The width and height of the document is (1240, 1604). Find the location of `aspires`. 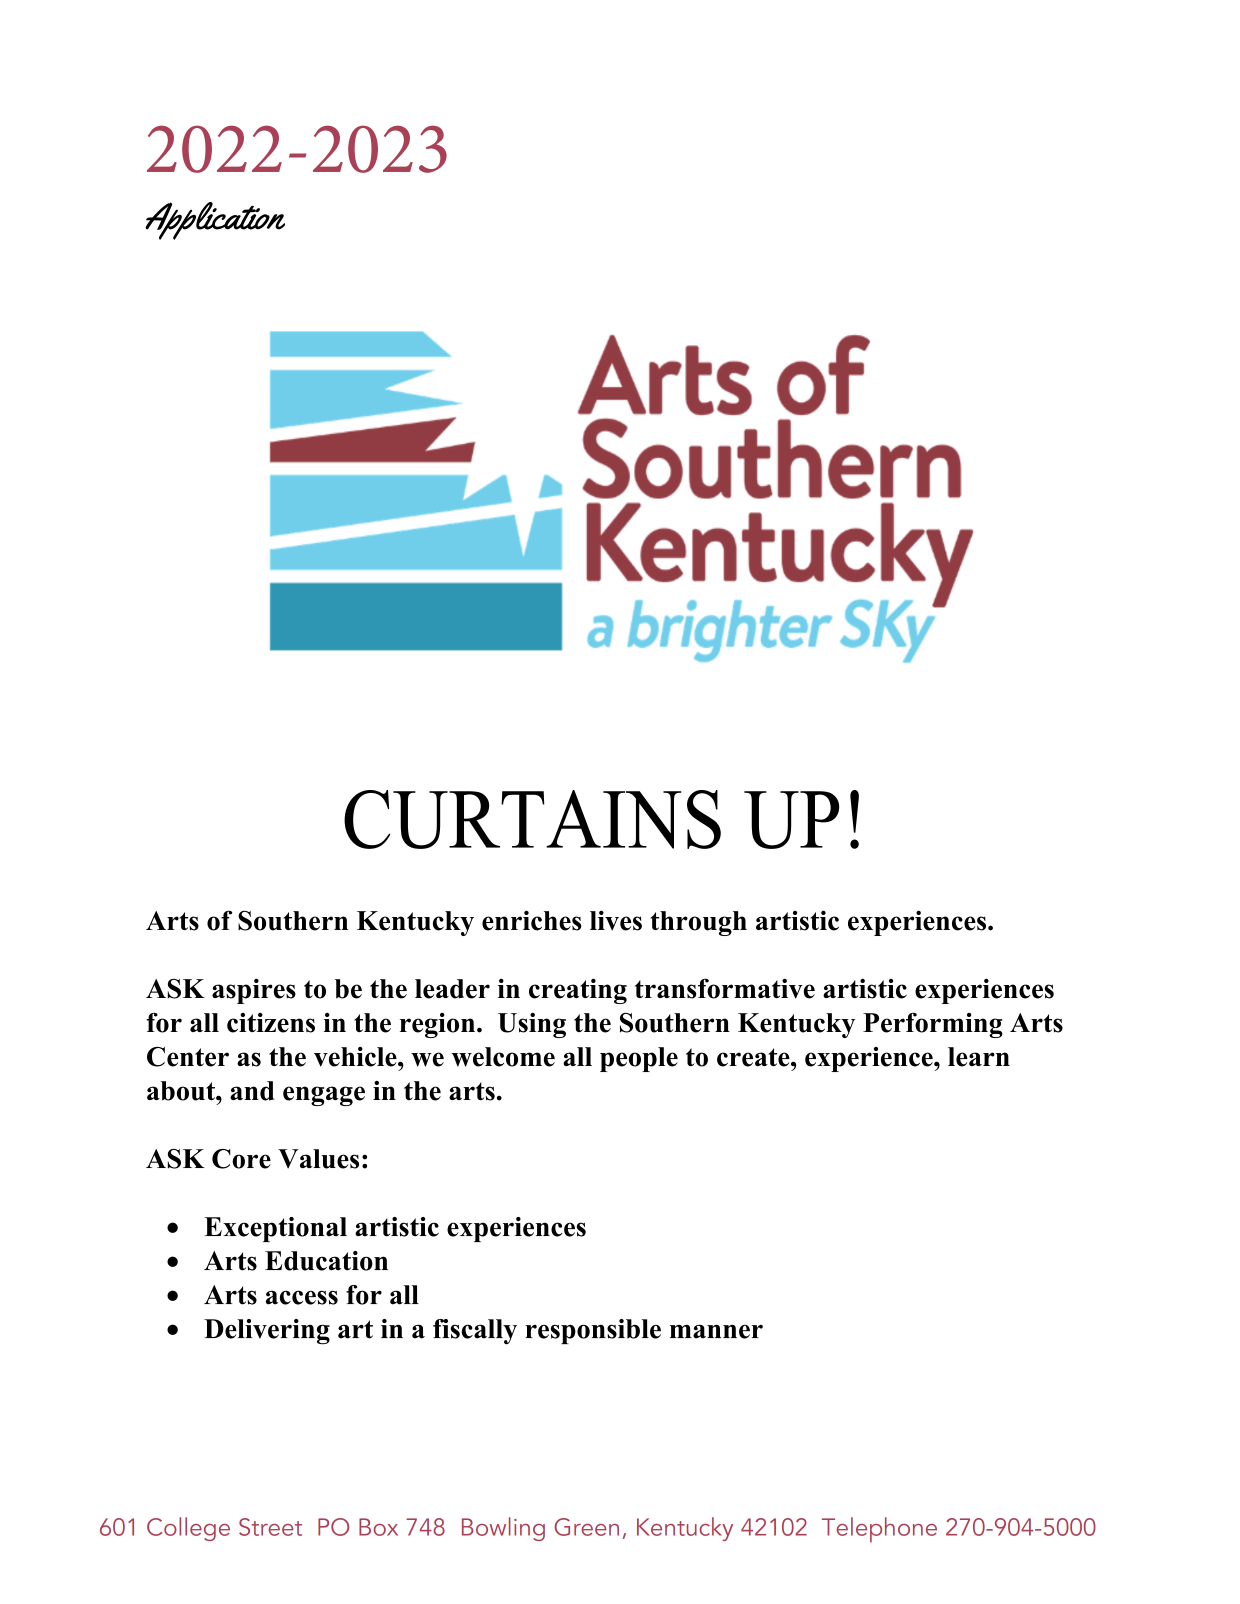

aspires is located at coordinates (254, 991).
